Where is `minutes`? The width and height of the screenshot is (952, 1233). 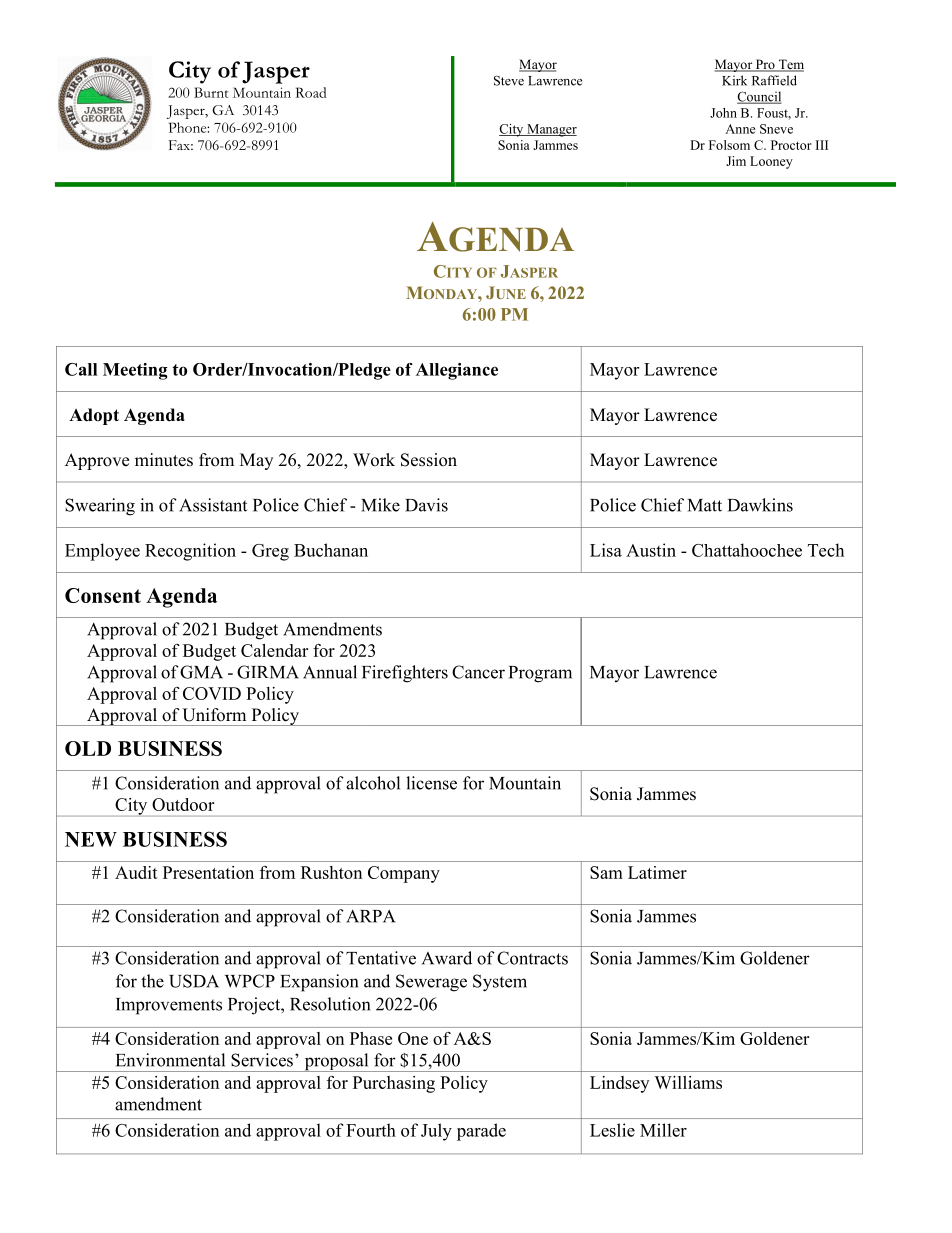 minutes is located at coordinates (164, 460).
